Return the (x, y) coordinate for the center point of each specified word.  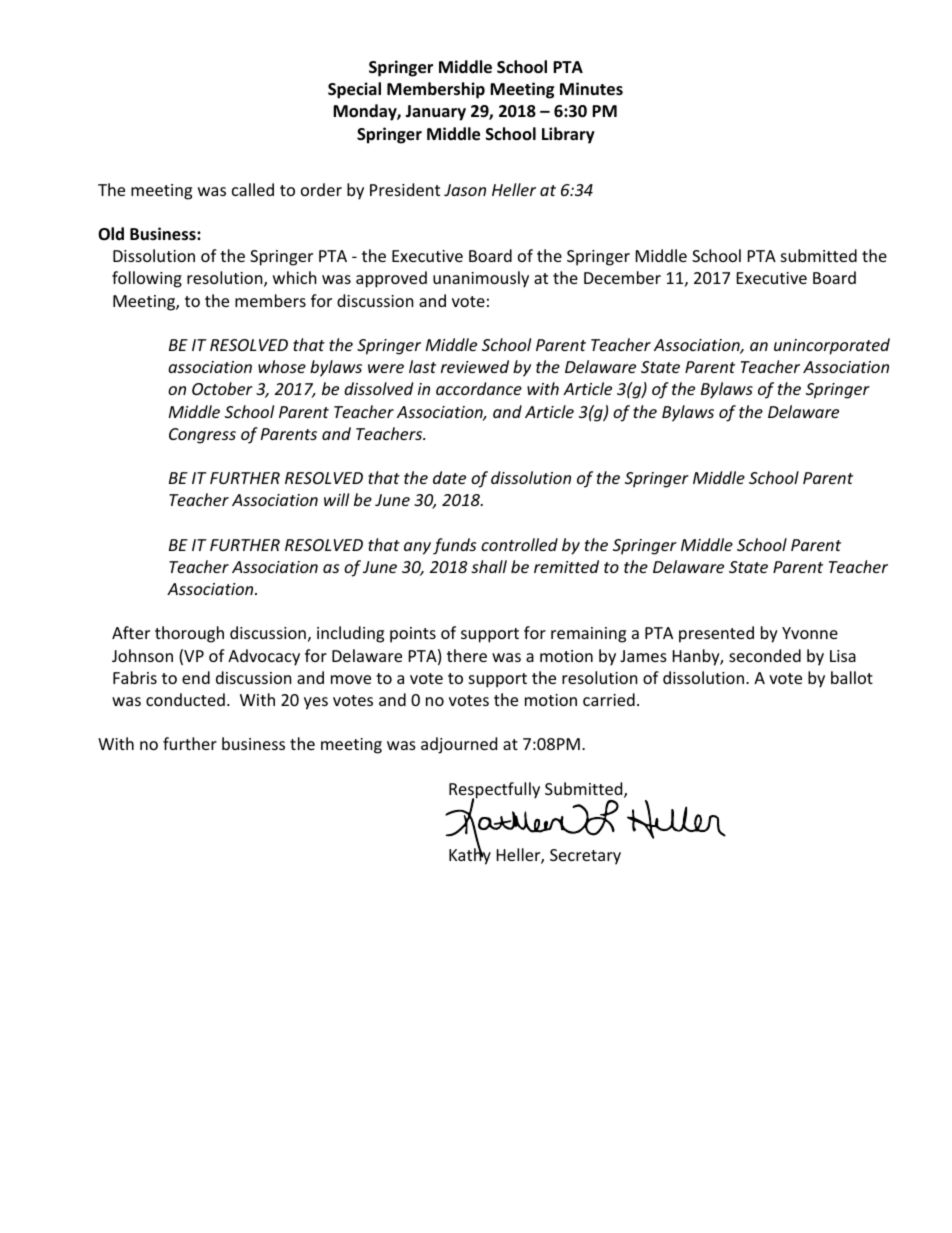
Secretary (585, 857)
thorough (189, 634)
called (253, 189)
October (222, 388)
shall (489, 566)
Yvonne (810, 633)
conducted (185, 699)
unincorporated (832, 346)
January (435, 113)
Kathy (470, 855)
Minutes (591, 89)
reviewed (475, 366)
